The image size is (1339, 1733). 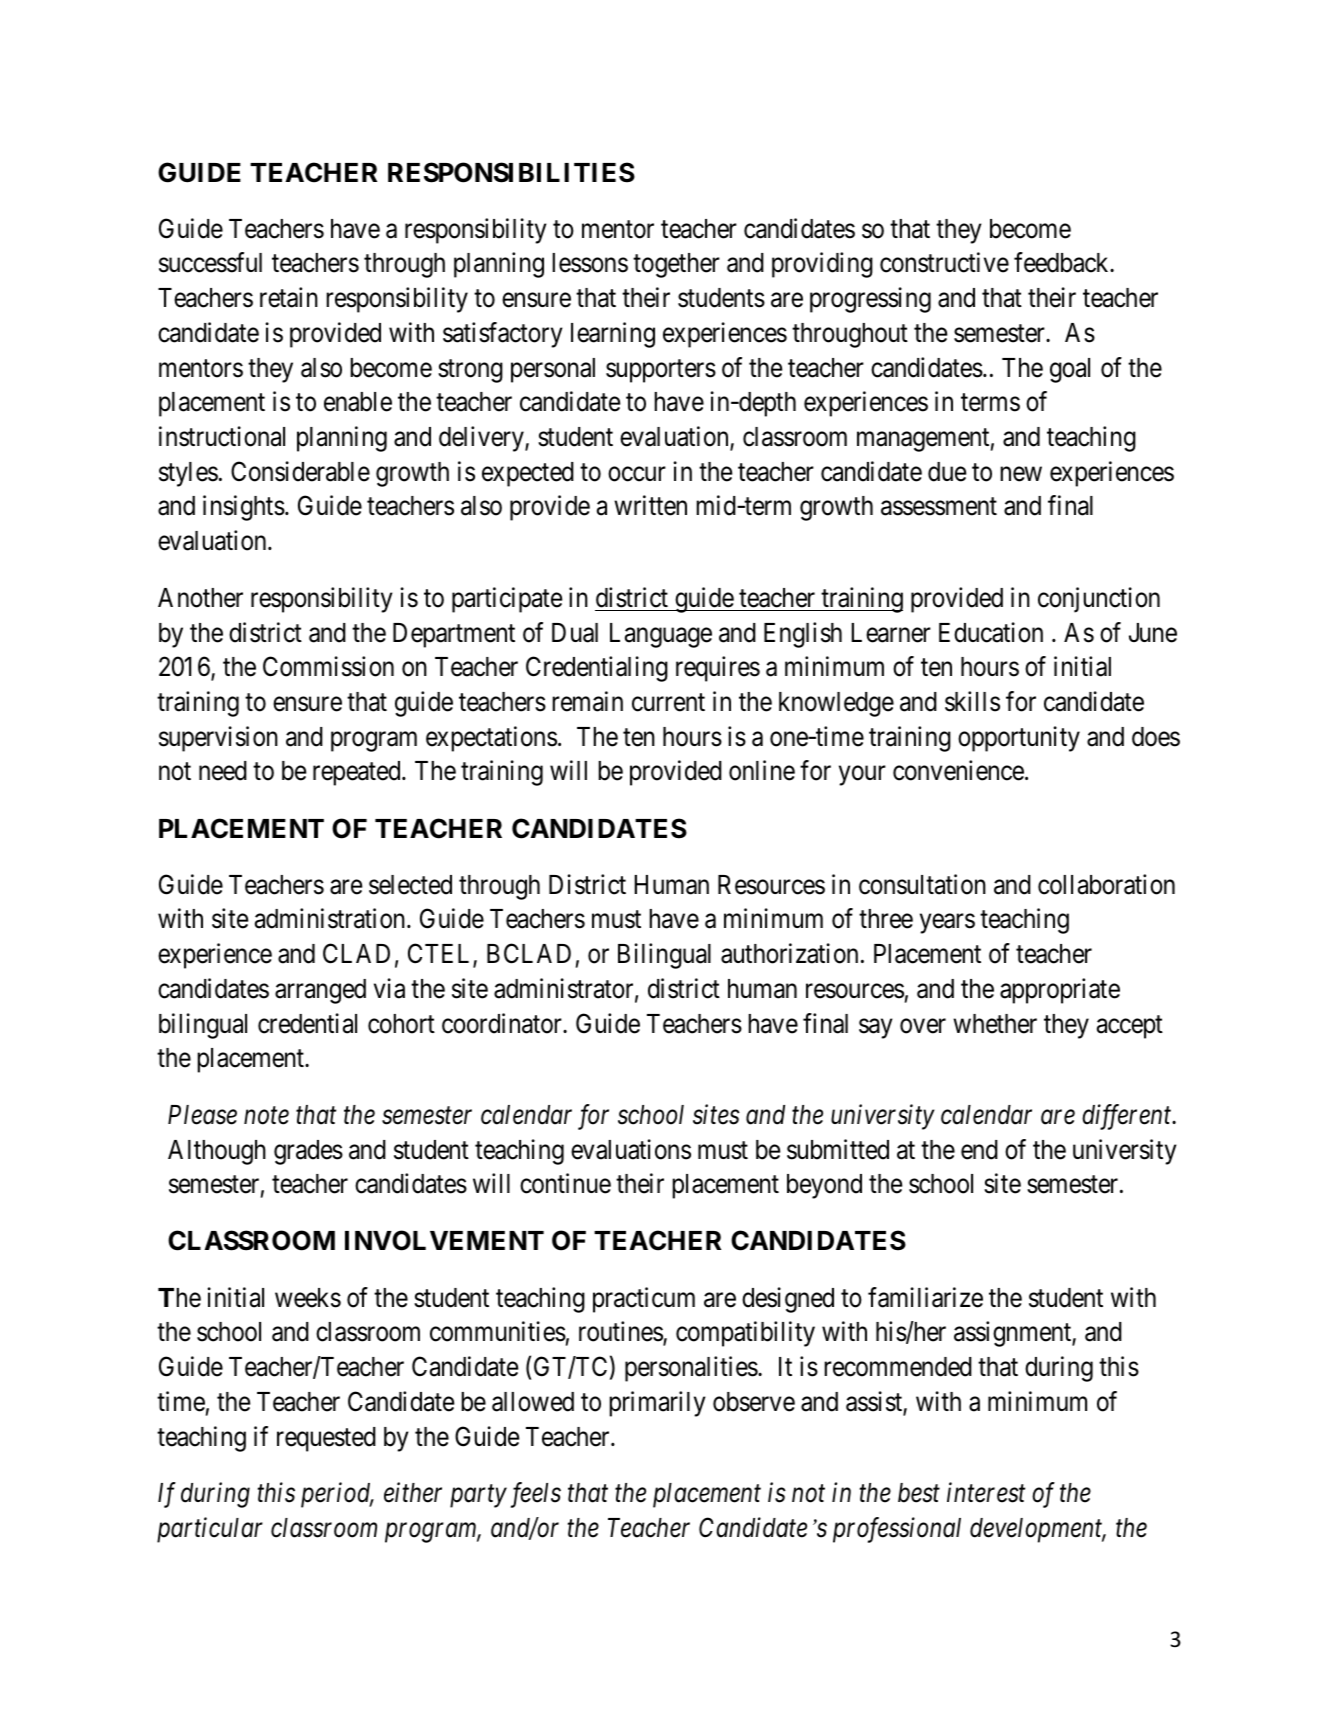 What do you see at coordinates (337, 1495) in the page?
I see `period` at bounding box center [337, 1495].
